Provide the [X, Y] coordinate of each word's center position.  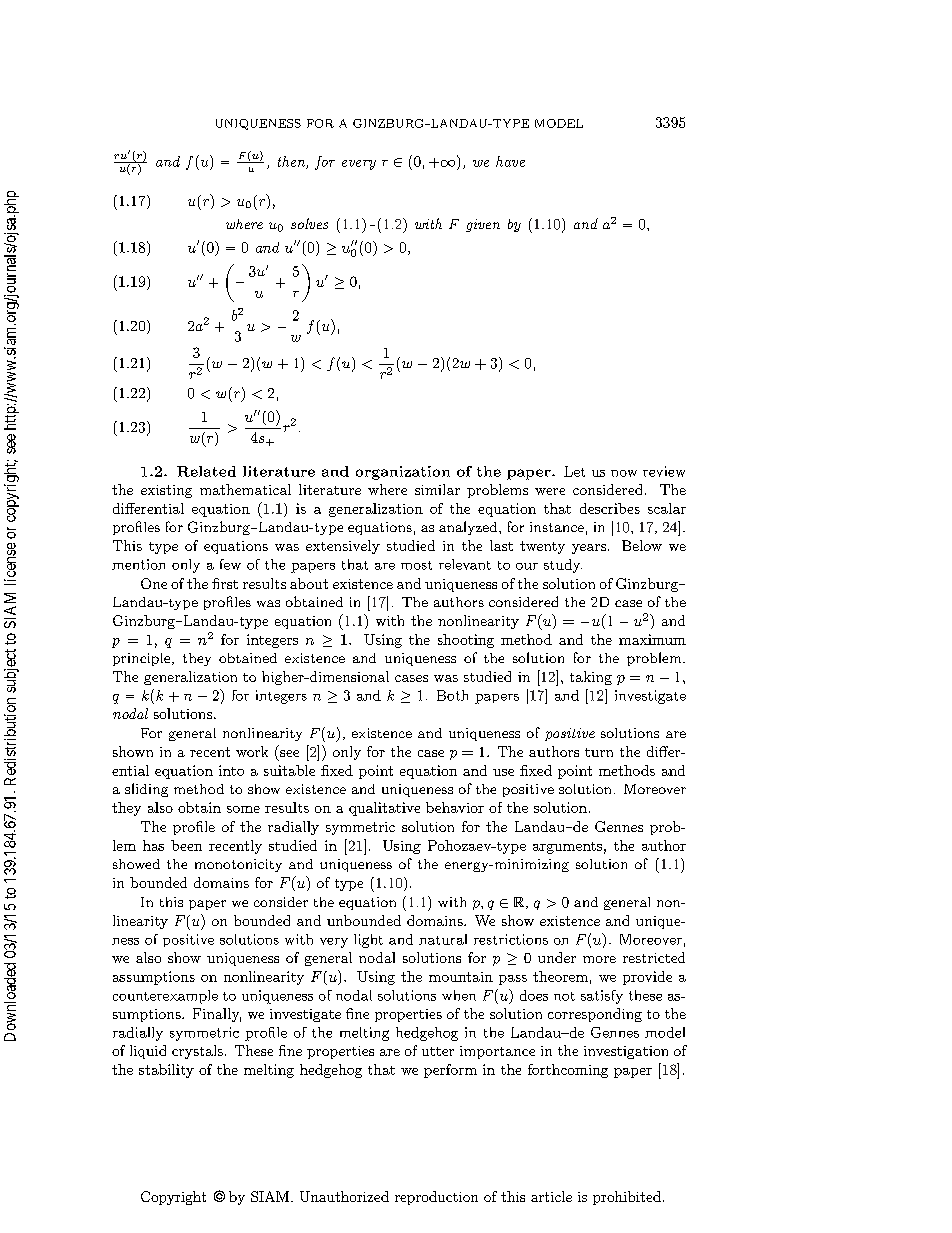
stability [166, 1071]
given [483, 225]
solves [309, 223]
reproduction [436, 1198]
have [510, 161]
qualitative [384, 809]
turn [599, 752]
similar [437, 489]
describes [610, 508]
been [186, 845]
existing [166, 491]
